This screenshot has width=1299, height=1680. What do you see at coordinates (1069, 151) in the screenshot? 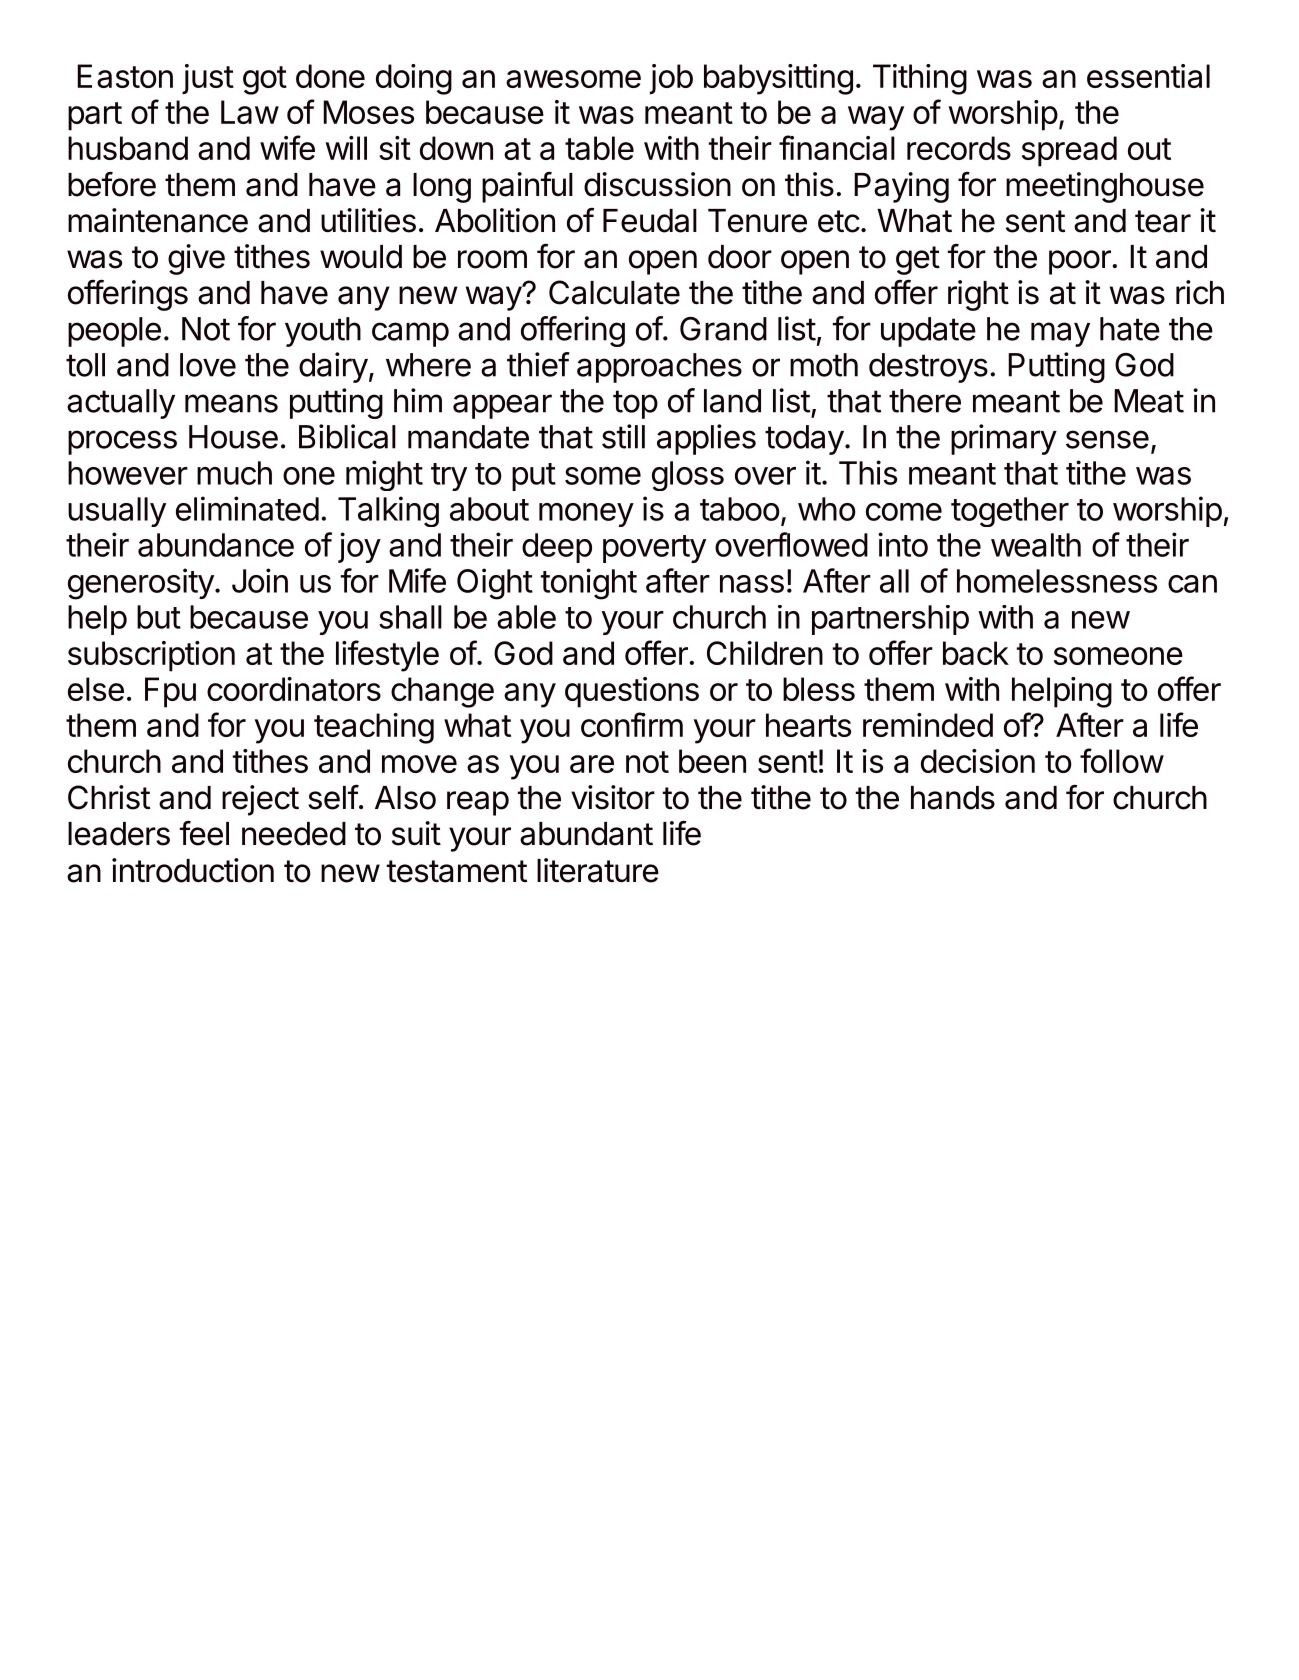
I see `spread` at bounding box center [1069, 151].
